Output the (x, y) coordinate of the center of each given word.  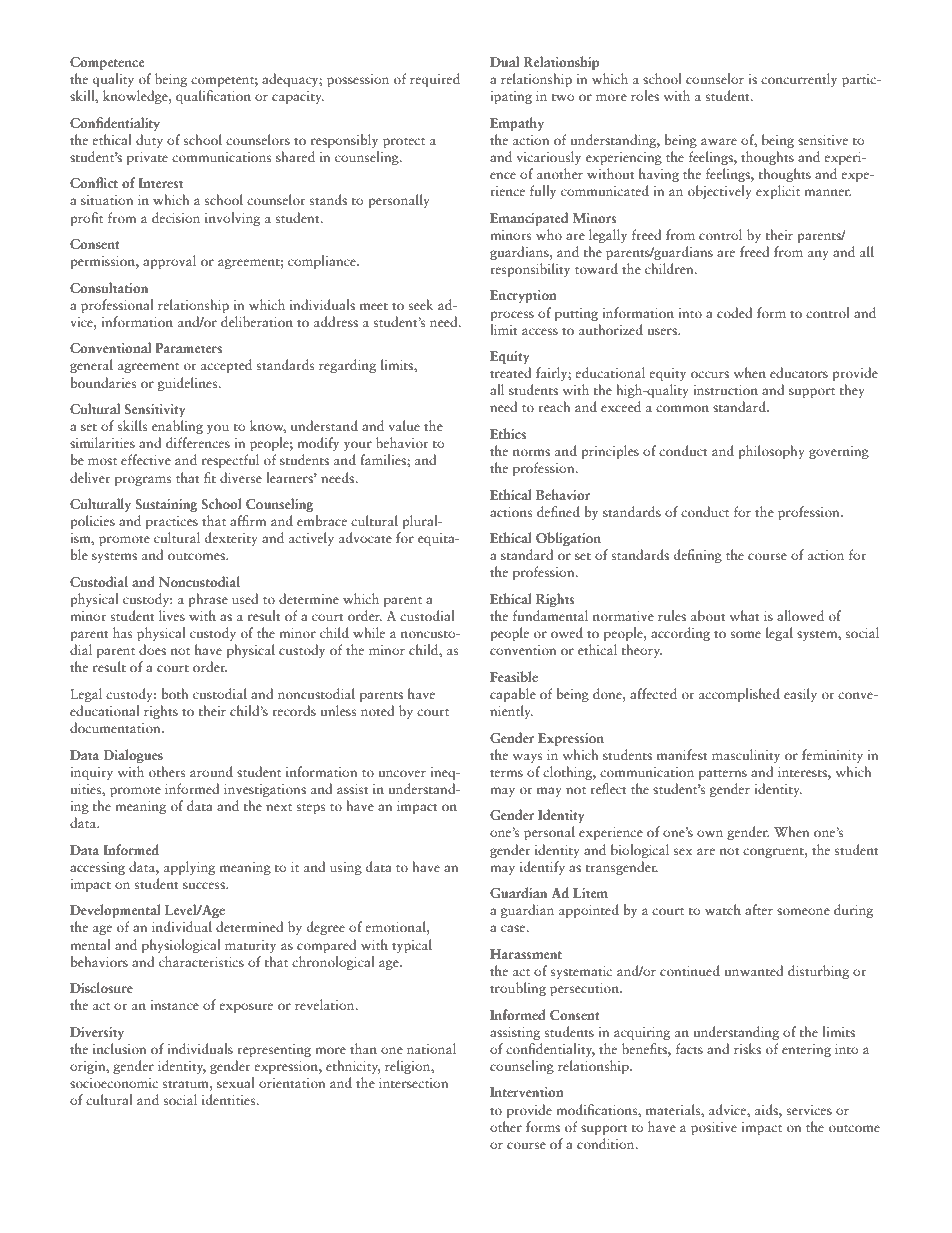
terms (506, 773)
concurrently (799, 80)
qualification (213, 97)
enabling (177, 427)
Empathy (517, 124)
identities (230, 1099)
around (211, 771)
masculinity (746, 756)
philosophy (771, 452)
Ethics (508, 433)
